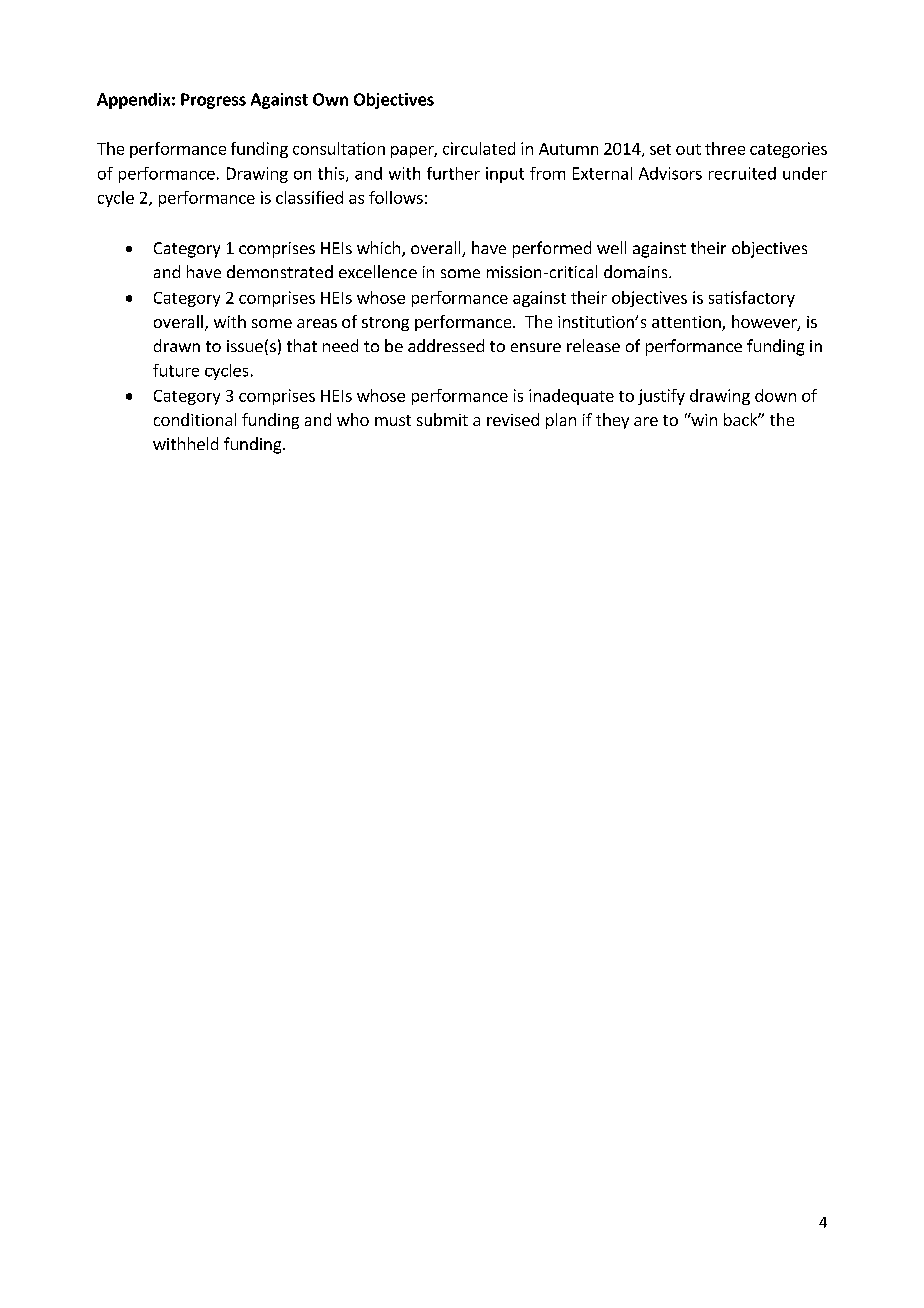 The height and width of the document is (1308, 924). I want to click on conditional, so click(195, 419).
